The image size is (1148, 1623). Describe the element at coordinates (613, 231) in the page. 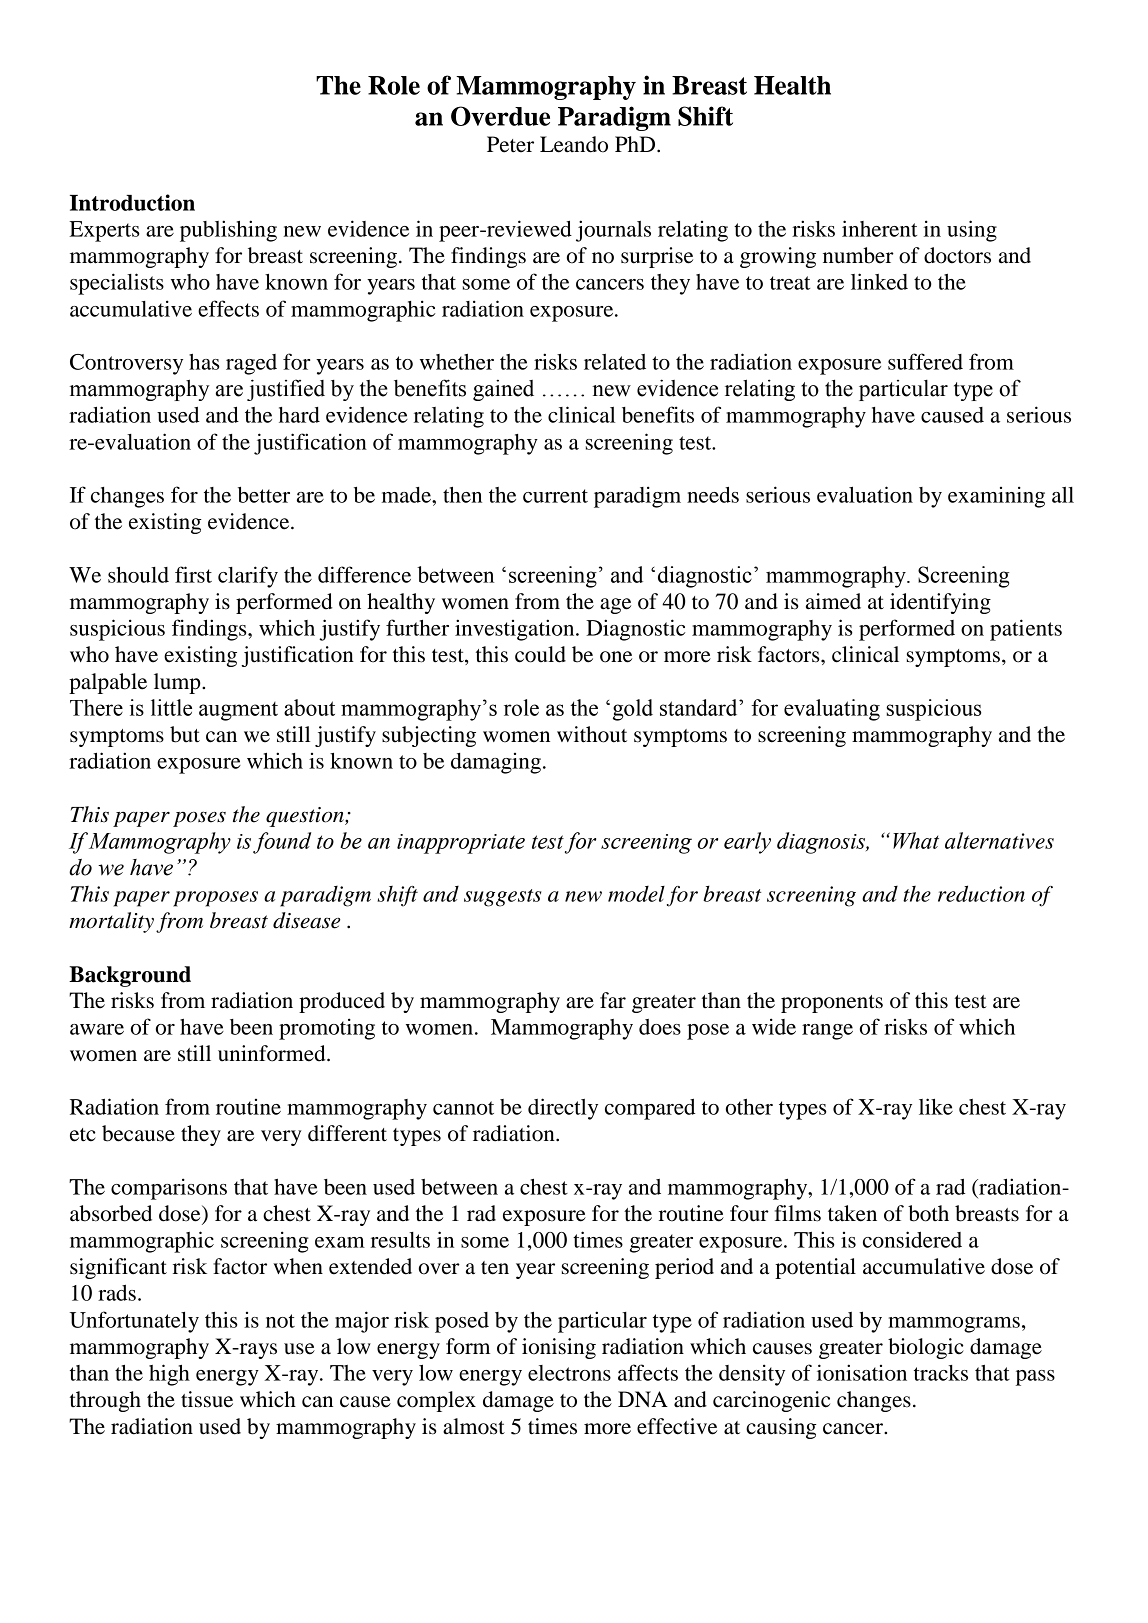

I see `journals` at that location.
